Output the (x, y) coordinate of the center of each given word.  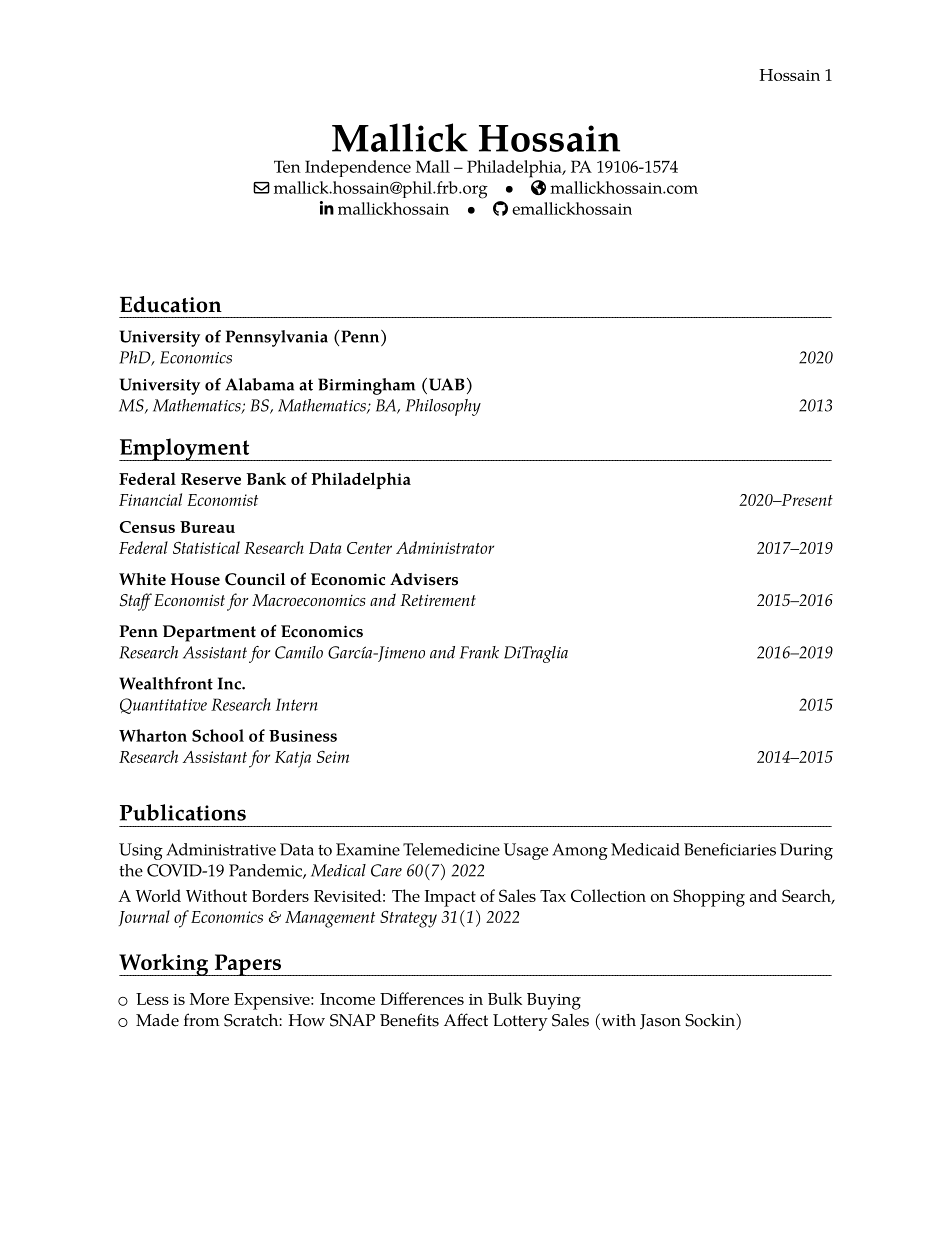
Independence (358, 168)
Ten (287, 166)
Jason (660, 1022)
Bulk (505, 998)
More (209, 999)
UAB (445, 384)
